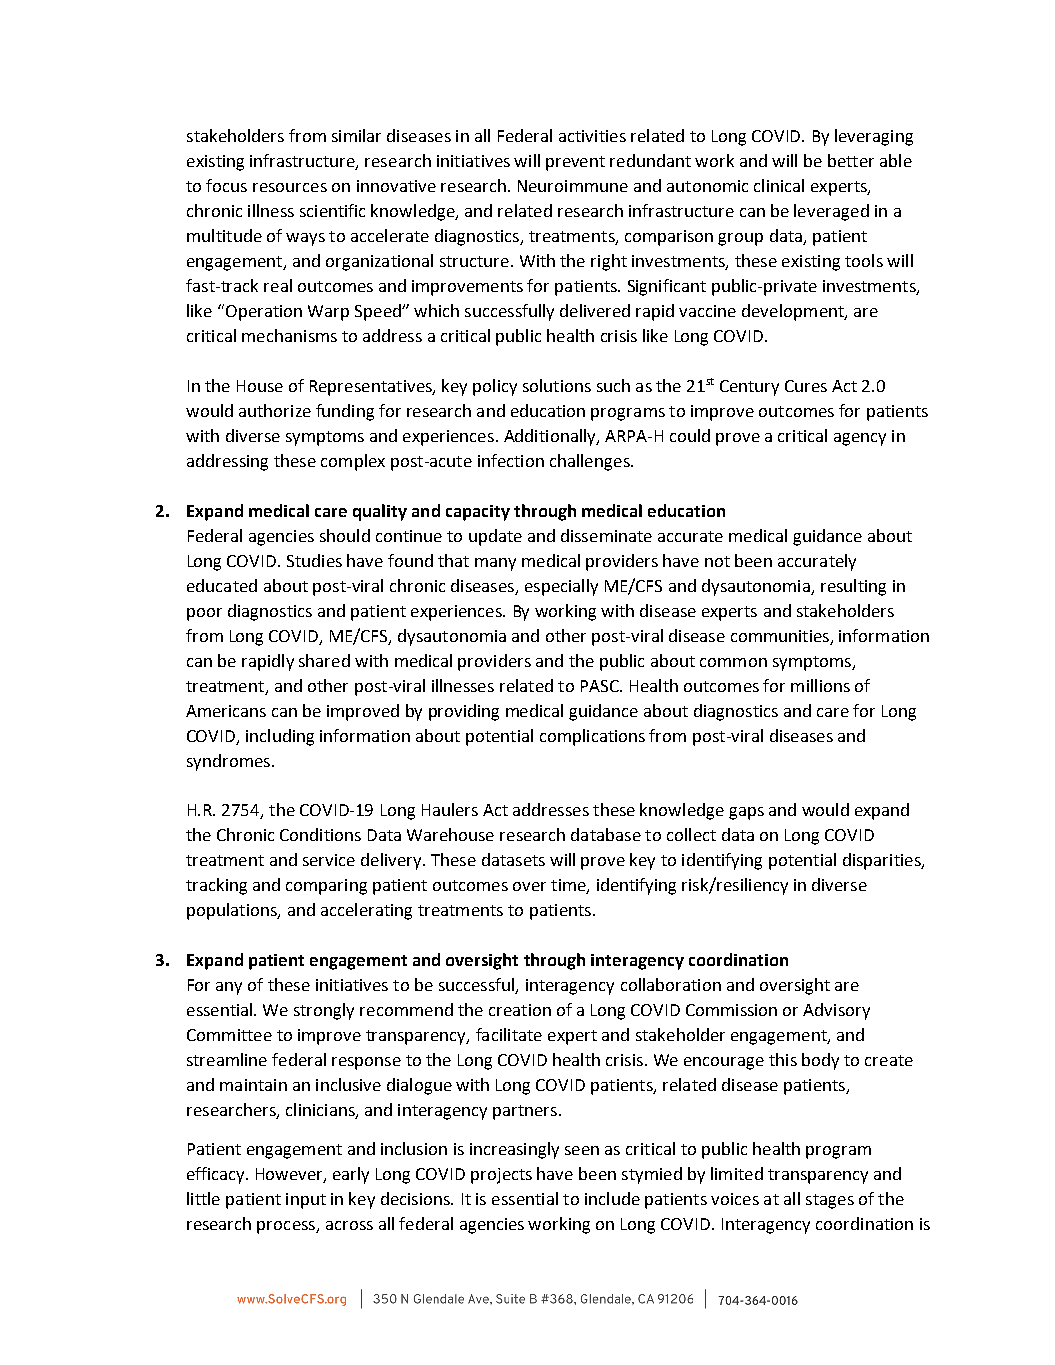  What do you see at coordinates (830, 1201) in the page?
I see `stages` at bounding box center [830, 1201].
